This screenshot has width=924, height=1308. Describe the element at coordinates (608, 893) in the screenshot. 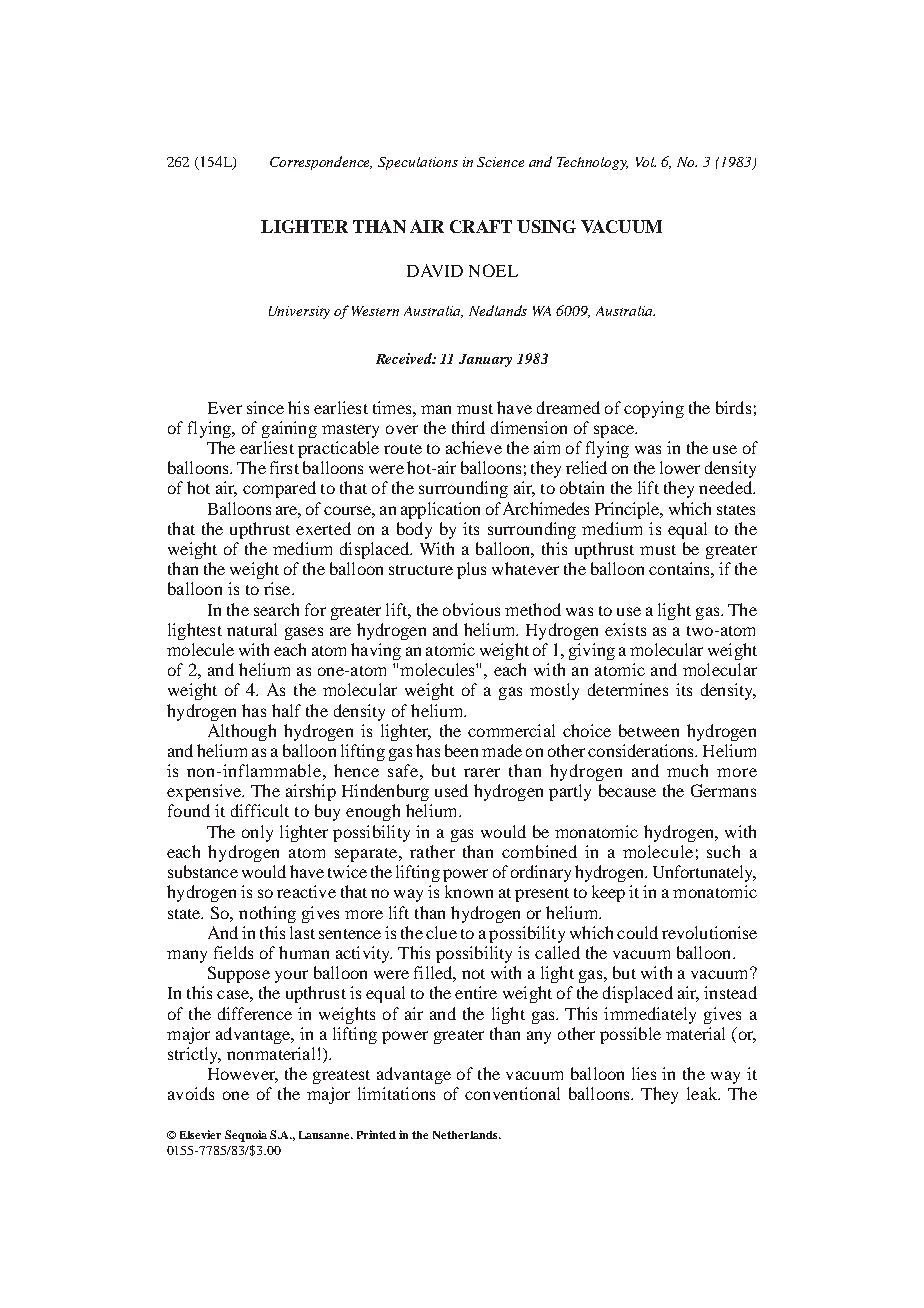

I see `keep` at that location.
